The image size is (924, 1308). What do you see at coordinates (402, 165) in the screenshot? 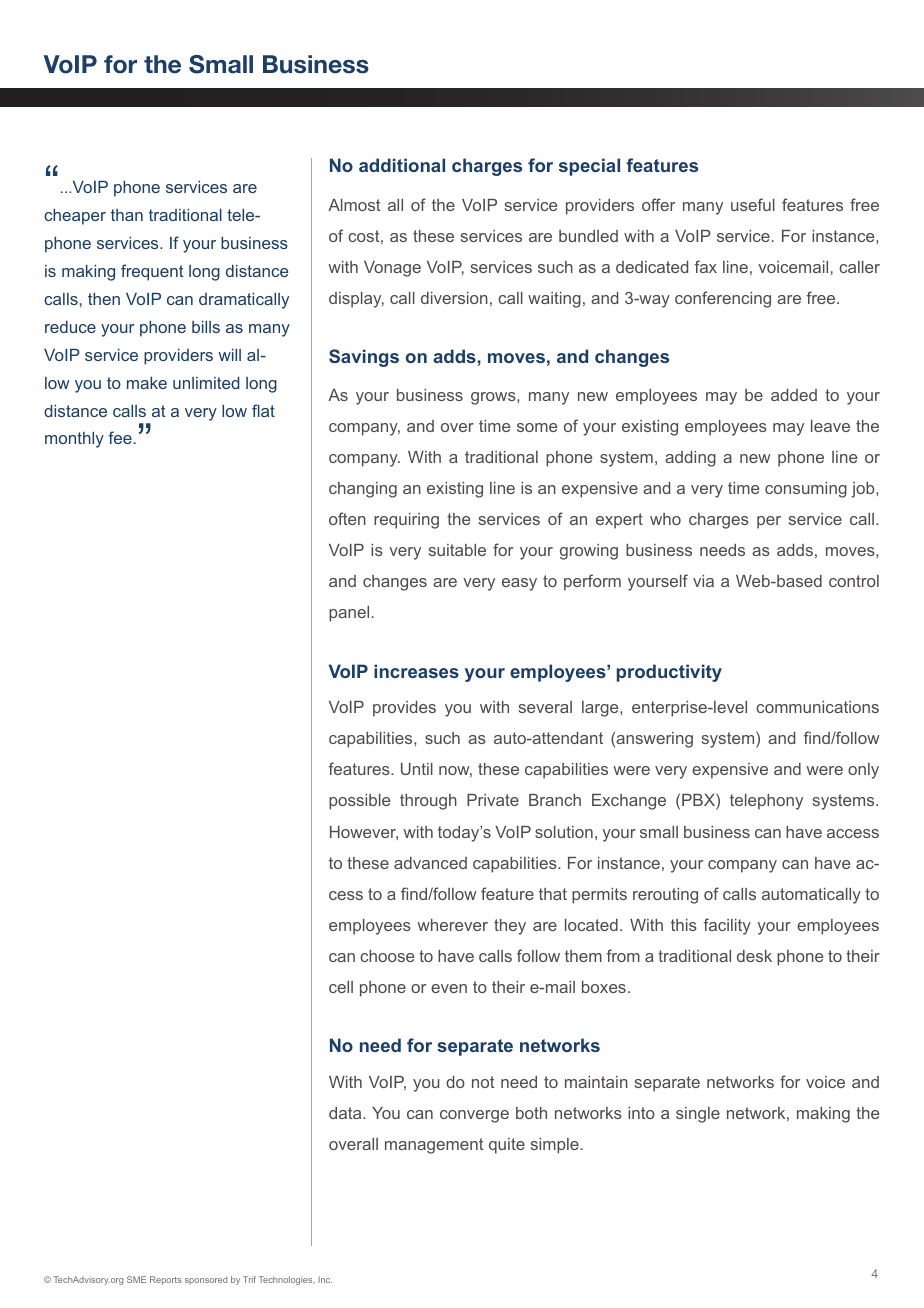
I see `additional` at bounding box center [402, 165].
